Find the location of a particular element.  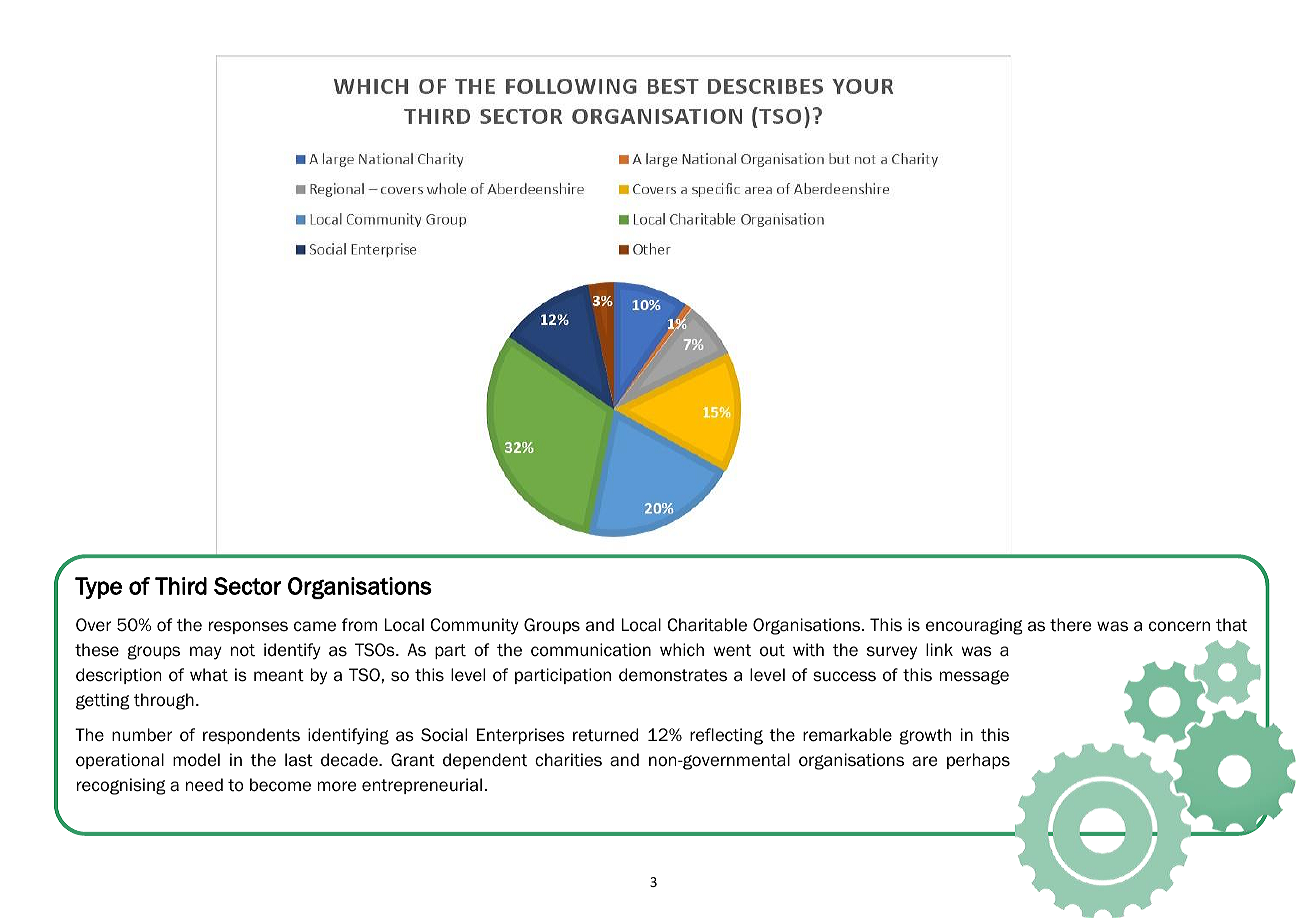

Community is located at coordinates (474, 626).
